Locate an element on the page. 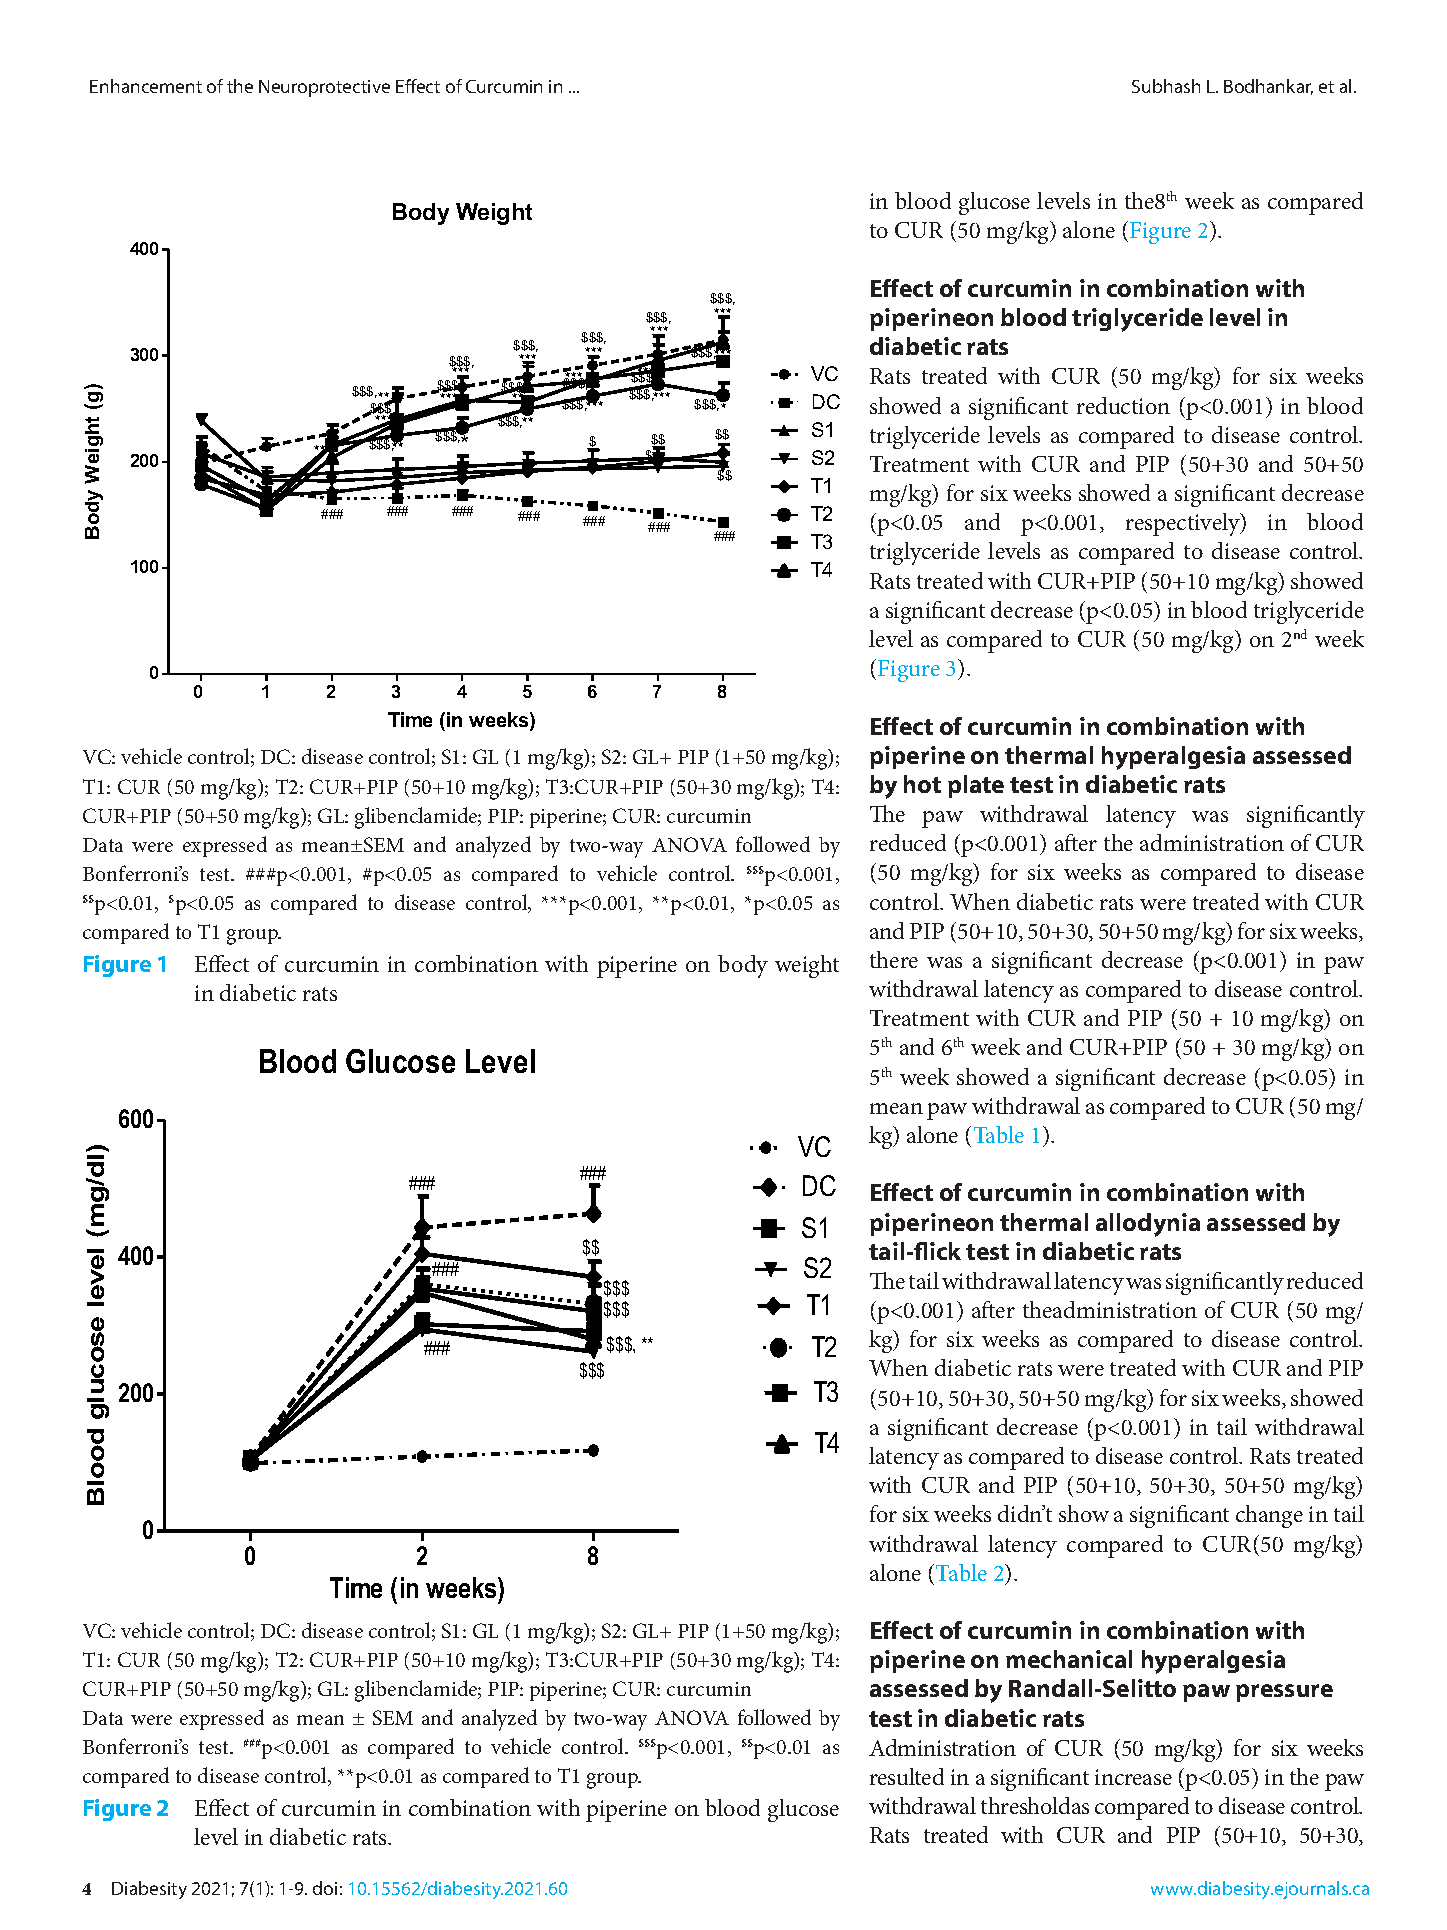  there is located at coordinates (894, 959).
